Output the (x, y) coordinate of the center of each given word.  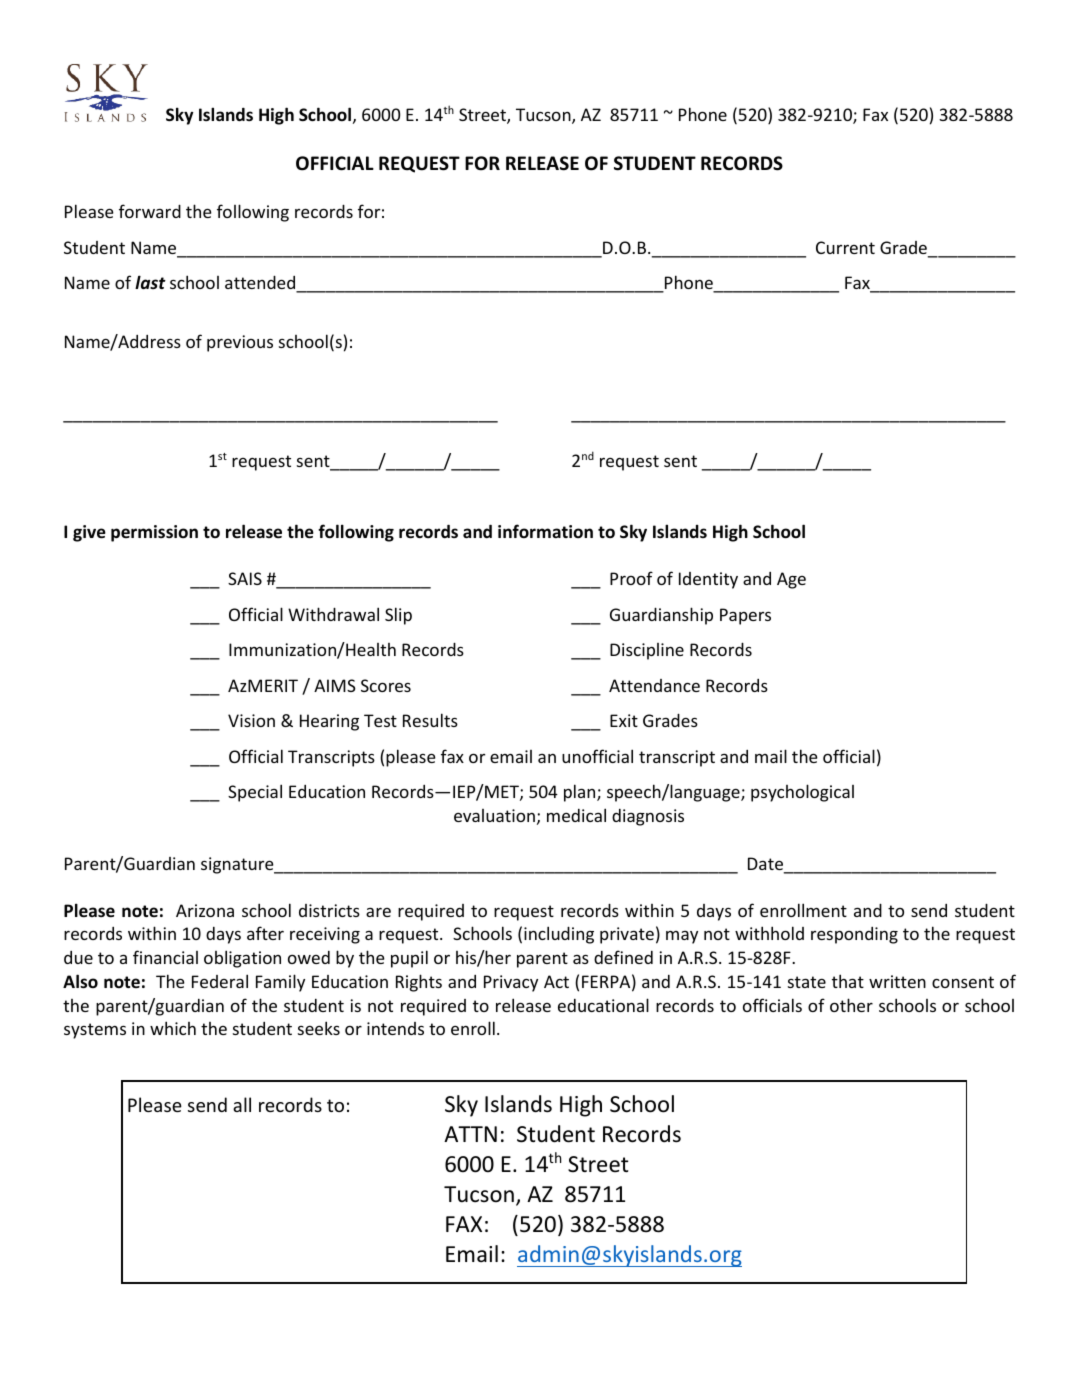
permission (154, 533)
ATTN (470, 1134)
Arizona (205, 910)
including (559, 935)
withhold (769, 933)
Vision (251, 720)
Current (845, 247)
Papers (745, 616)
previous (240, 343)
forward (150, 211)
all (242, 1104)
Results (430, 720)
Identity (708, 580)
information (545, 531)
